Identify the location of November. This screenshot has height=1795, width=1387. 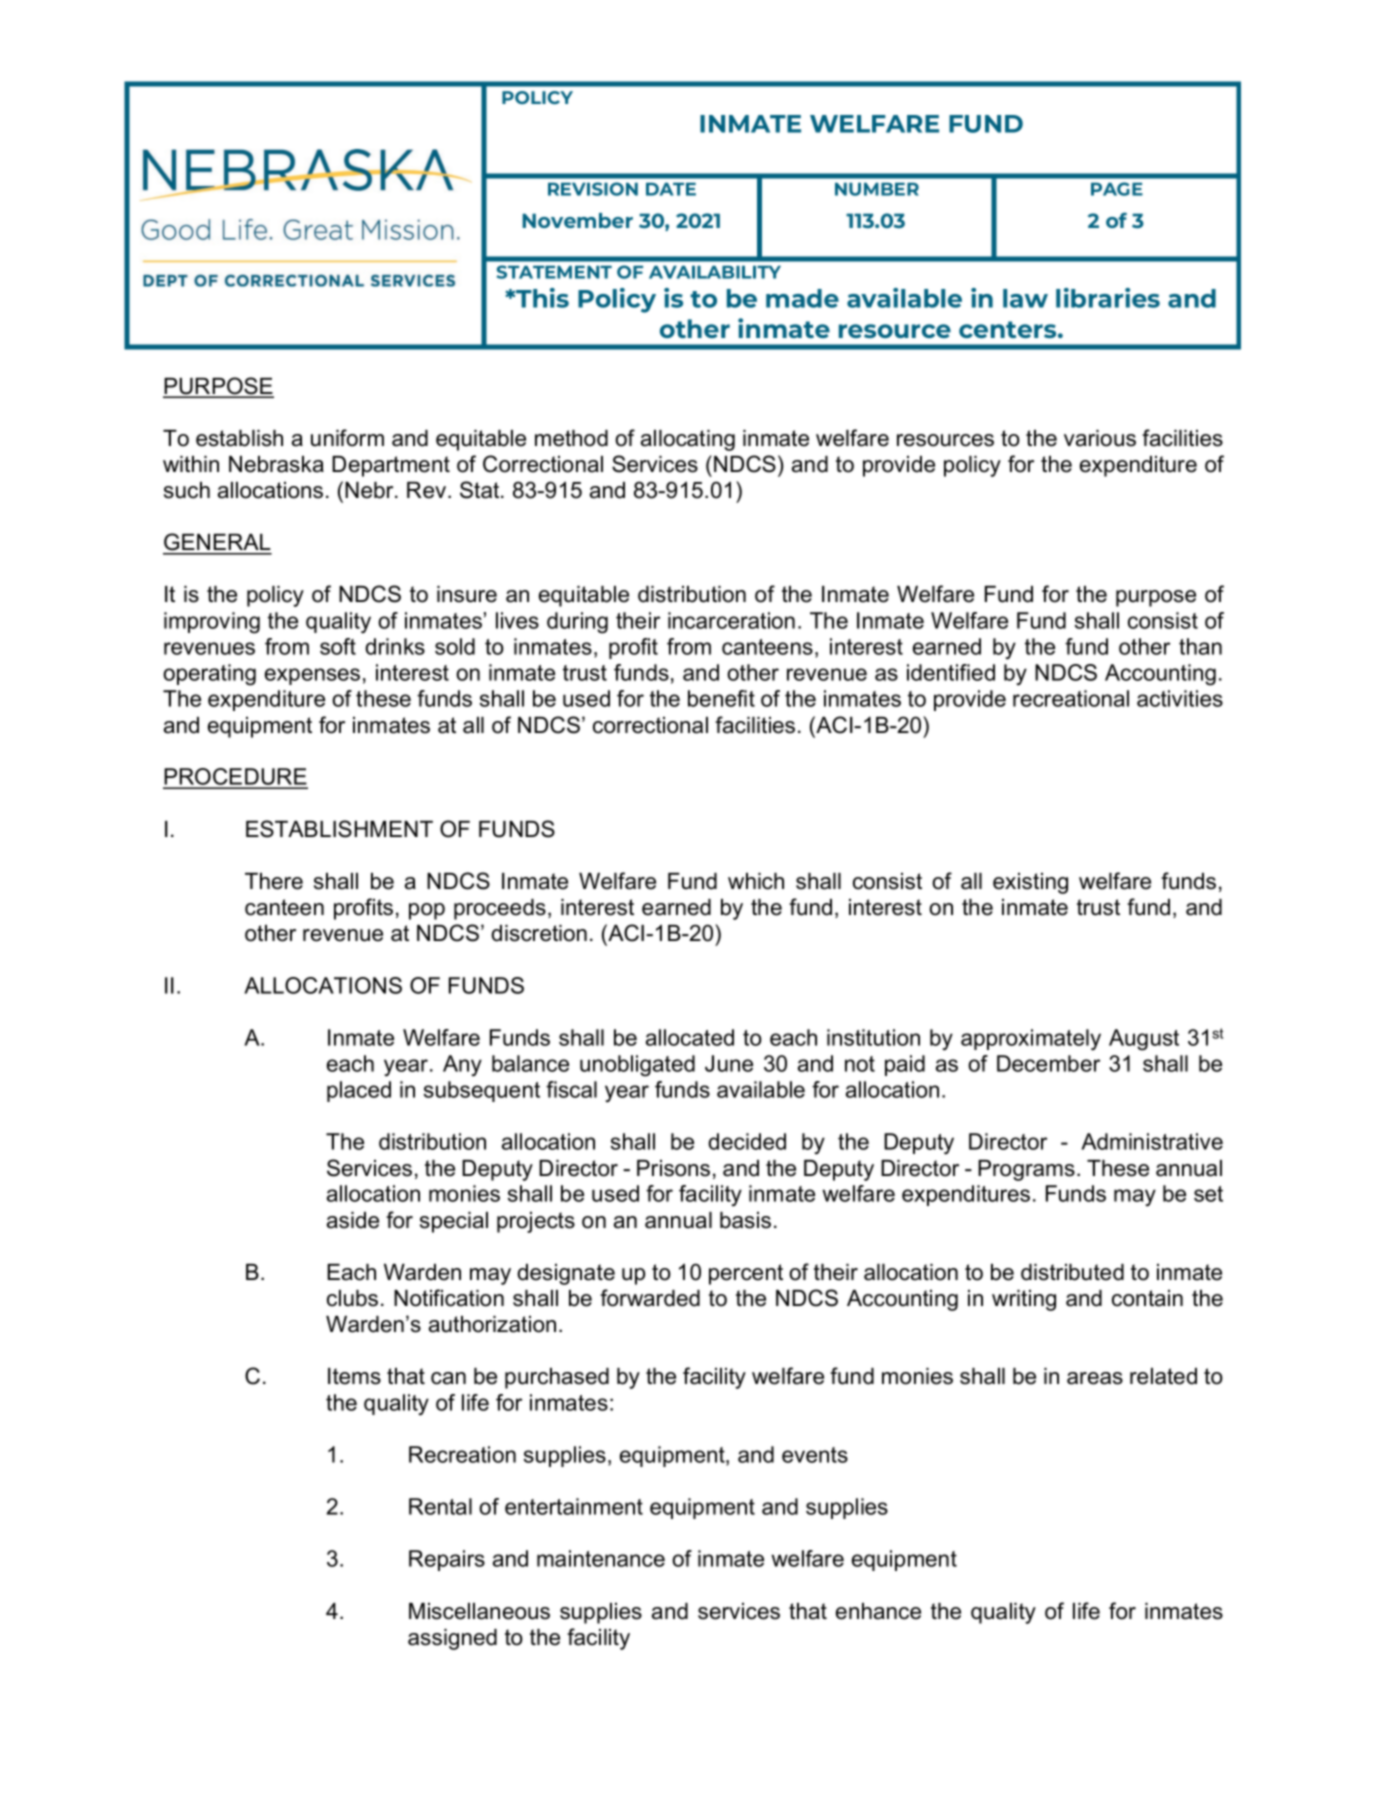
(577, 220).
